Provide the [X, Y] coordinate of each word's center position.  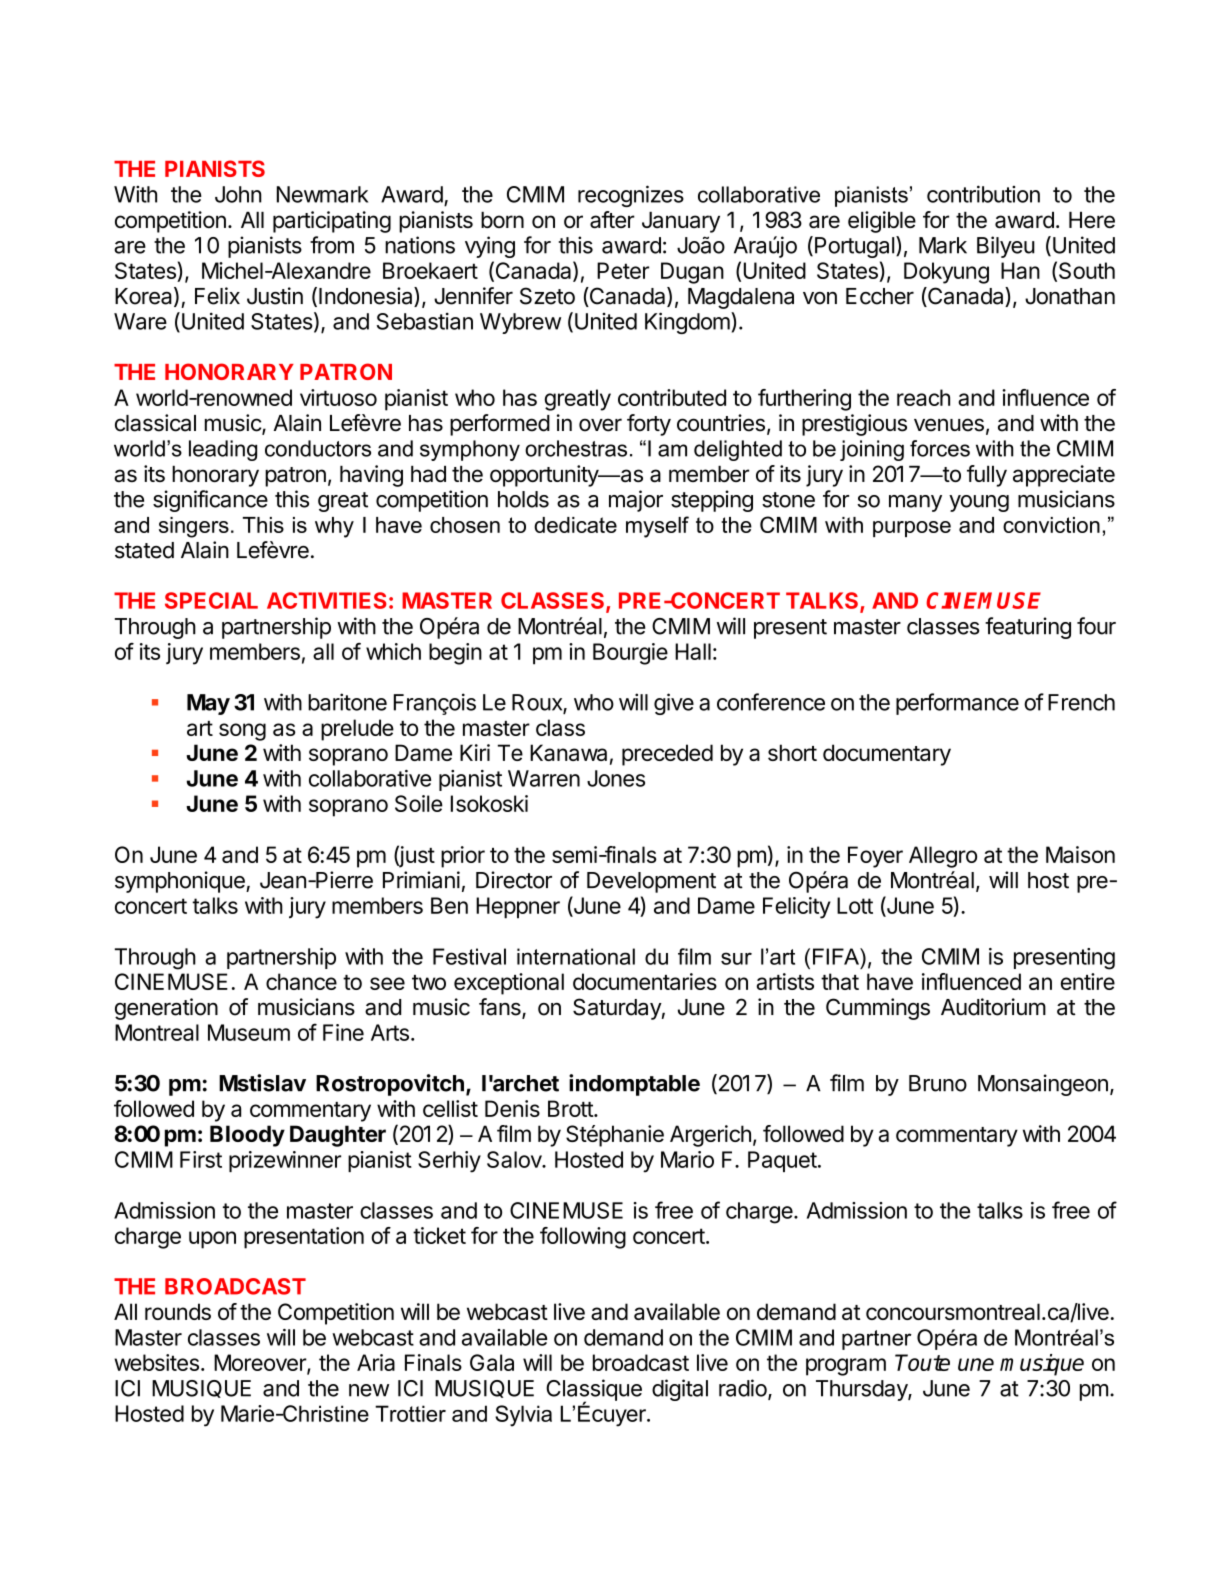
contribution [983, 194]
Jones [616, 778]
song [242, 732]
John [238, 194]
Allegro [943, 857]
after [612, 220]
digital [680, 1390]
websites [156, 1362]
